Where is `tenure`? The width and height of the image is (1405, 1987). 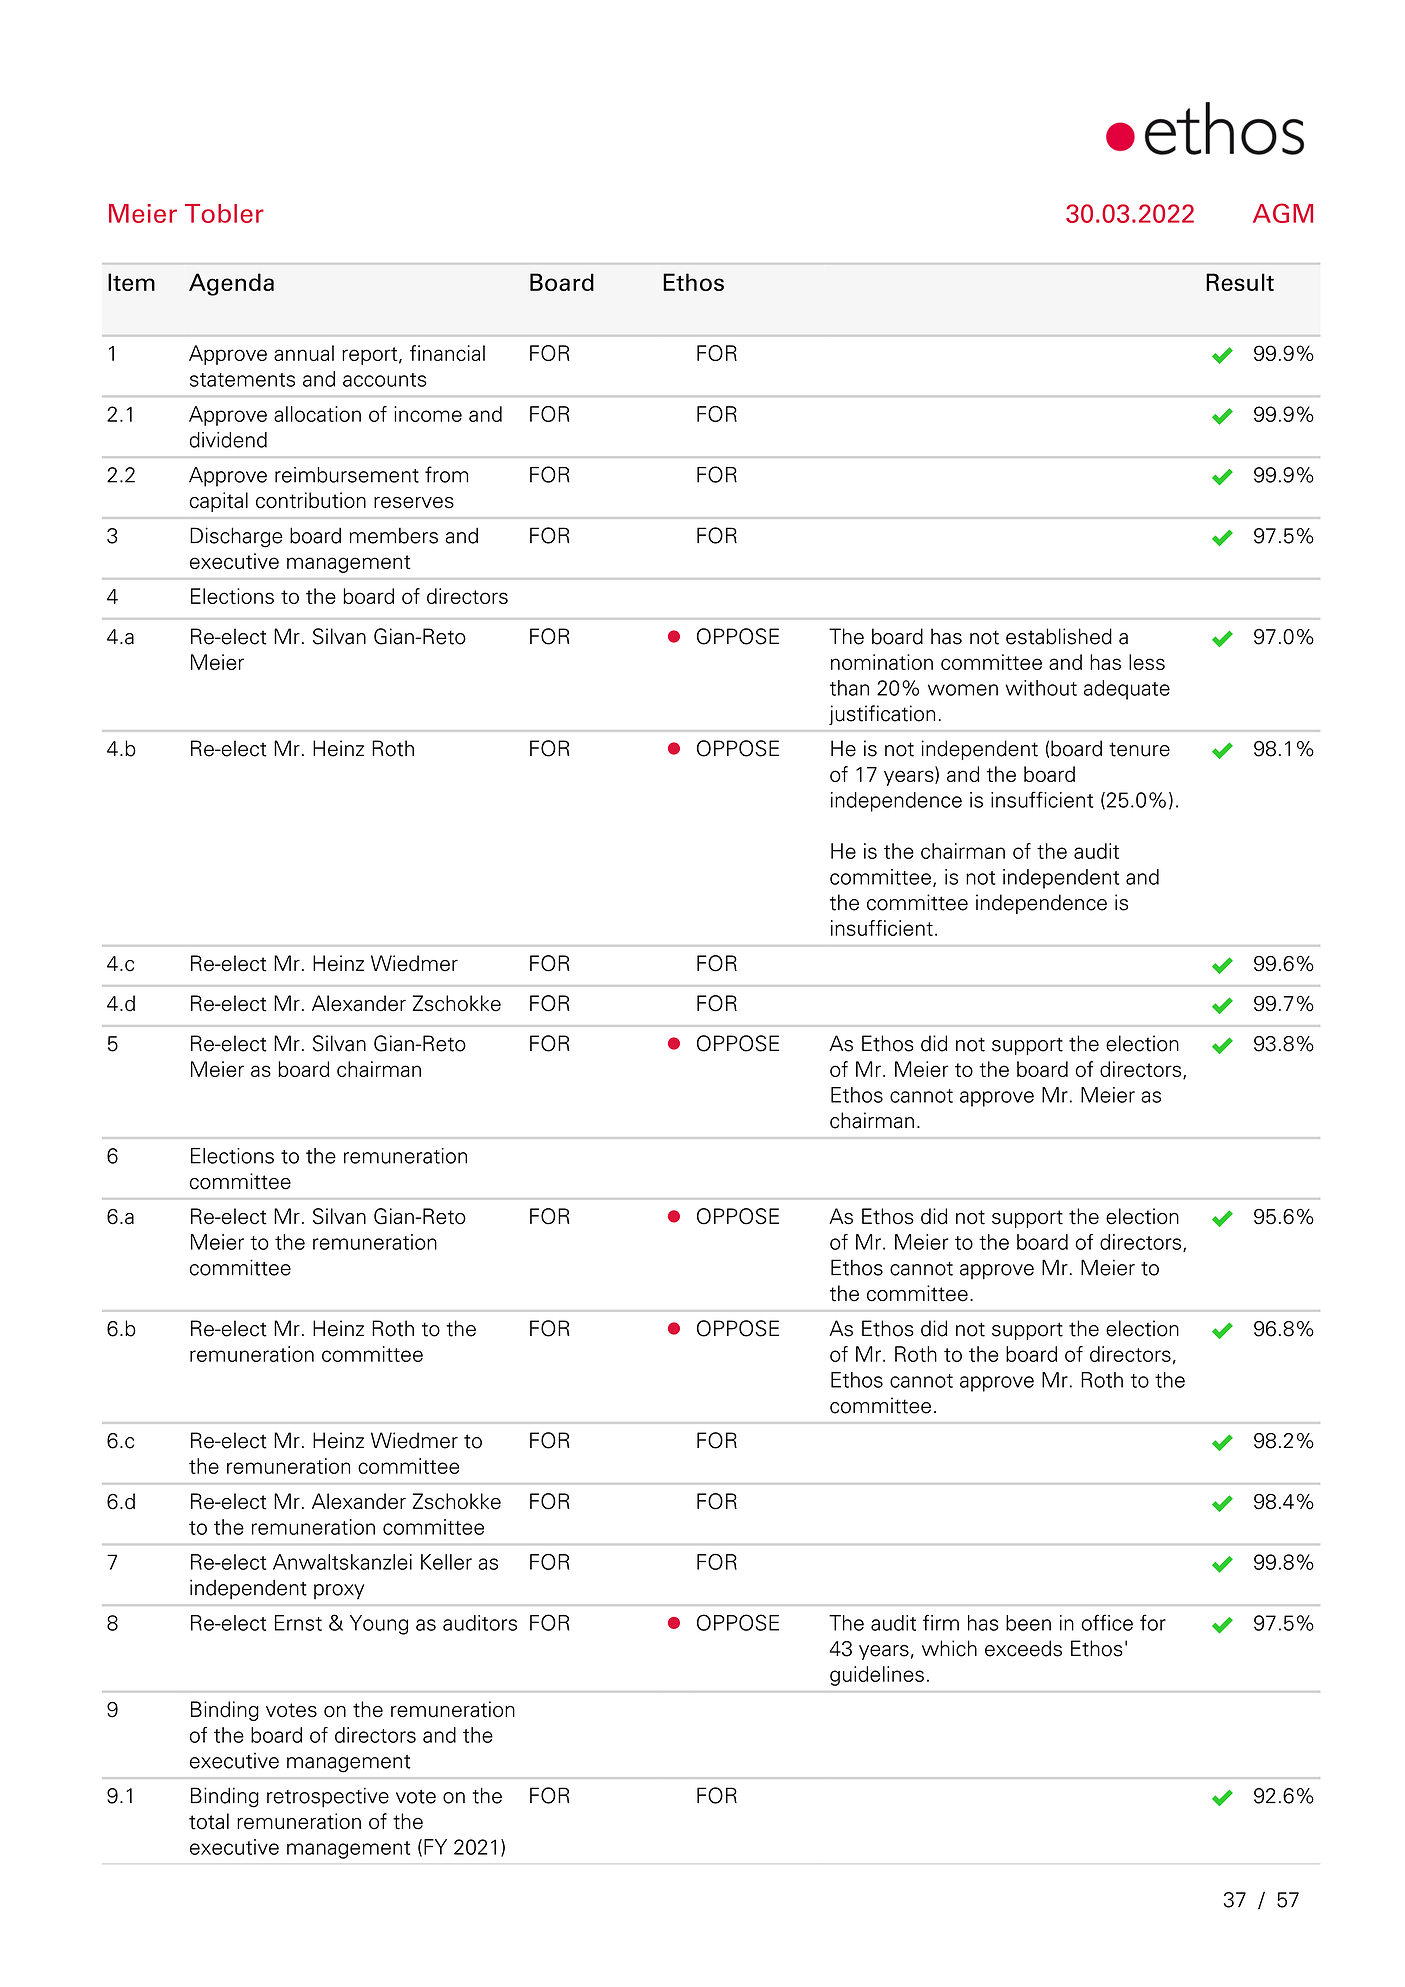
tenure is located at coordinates (1139, 749).
